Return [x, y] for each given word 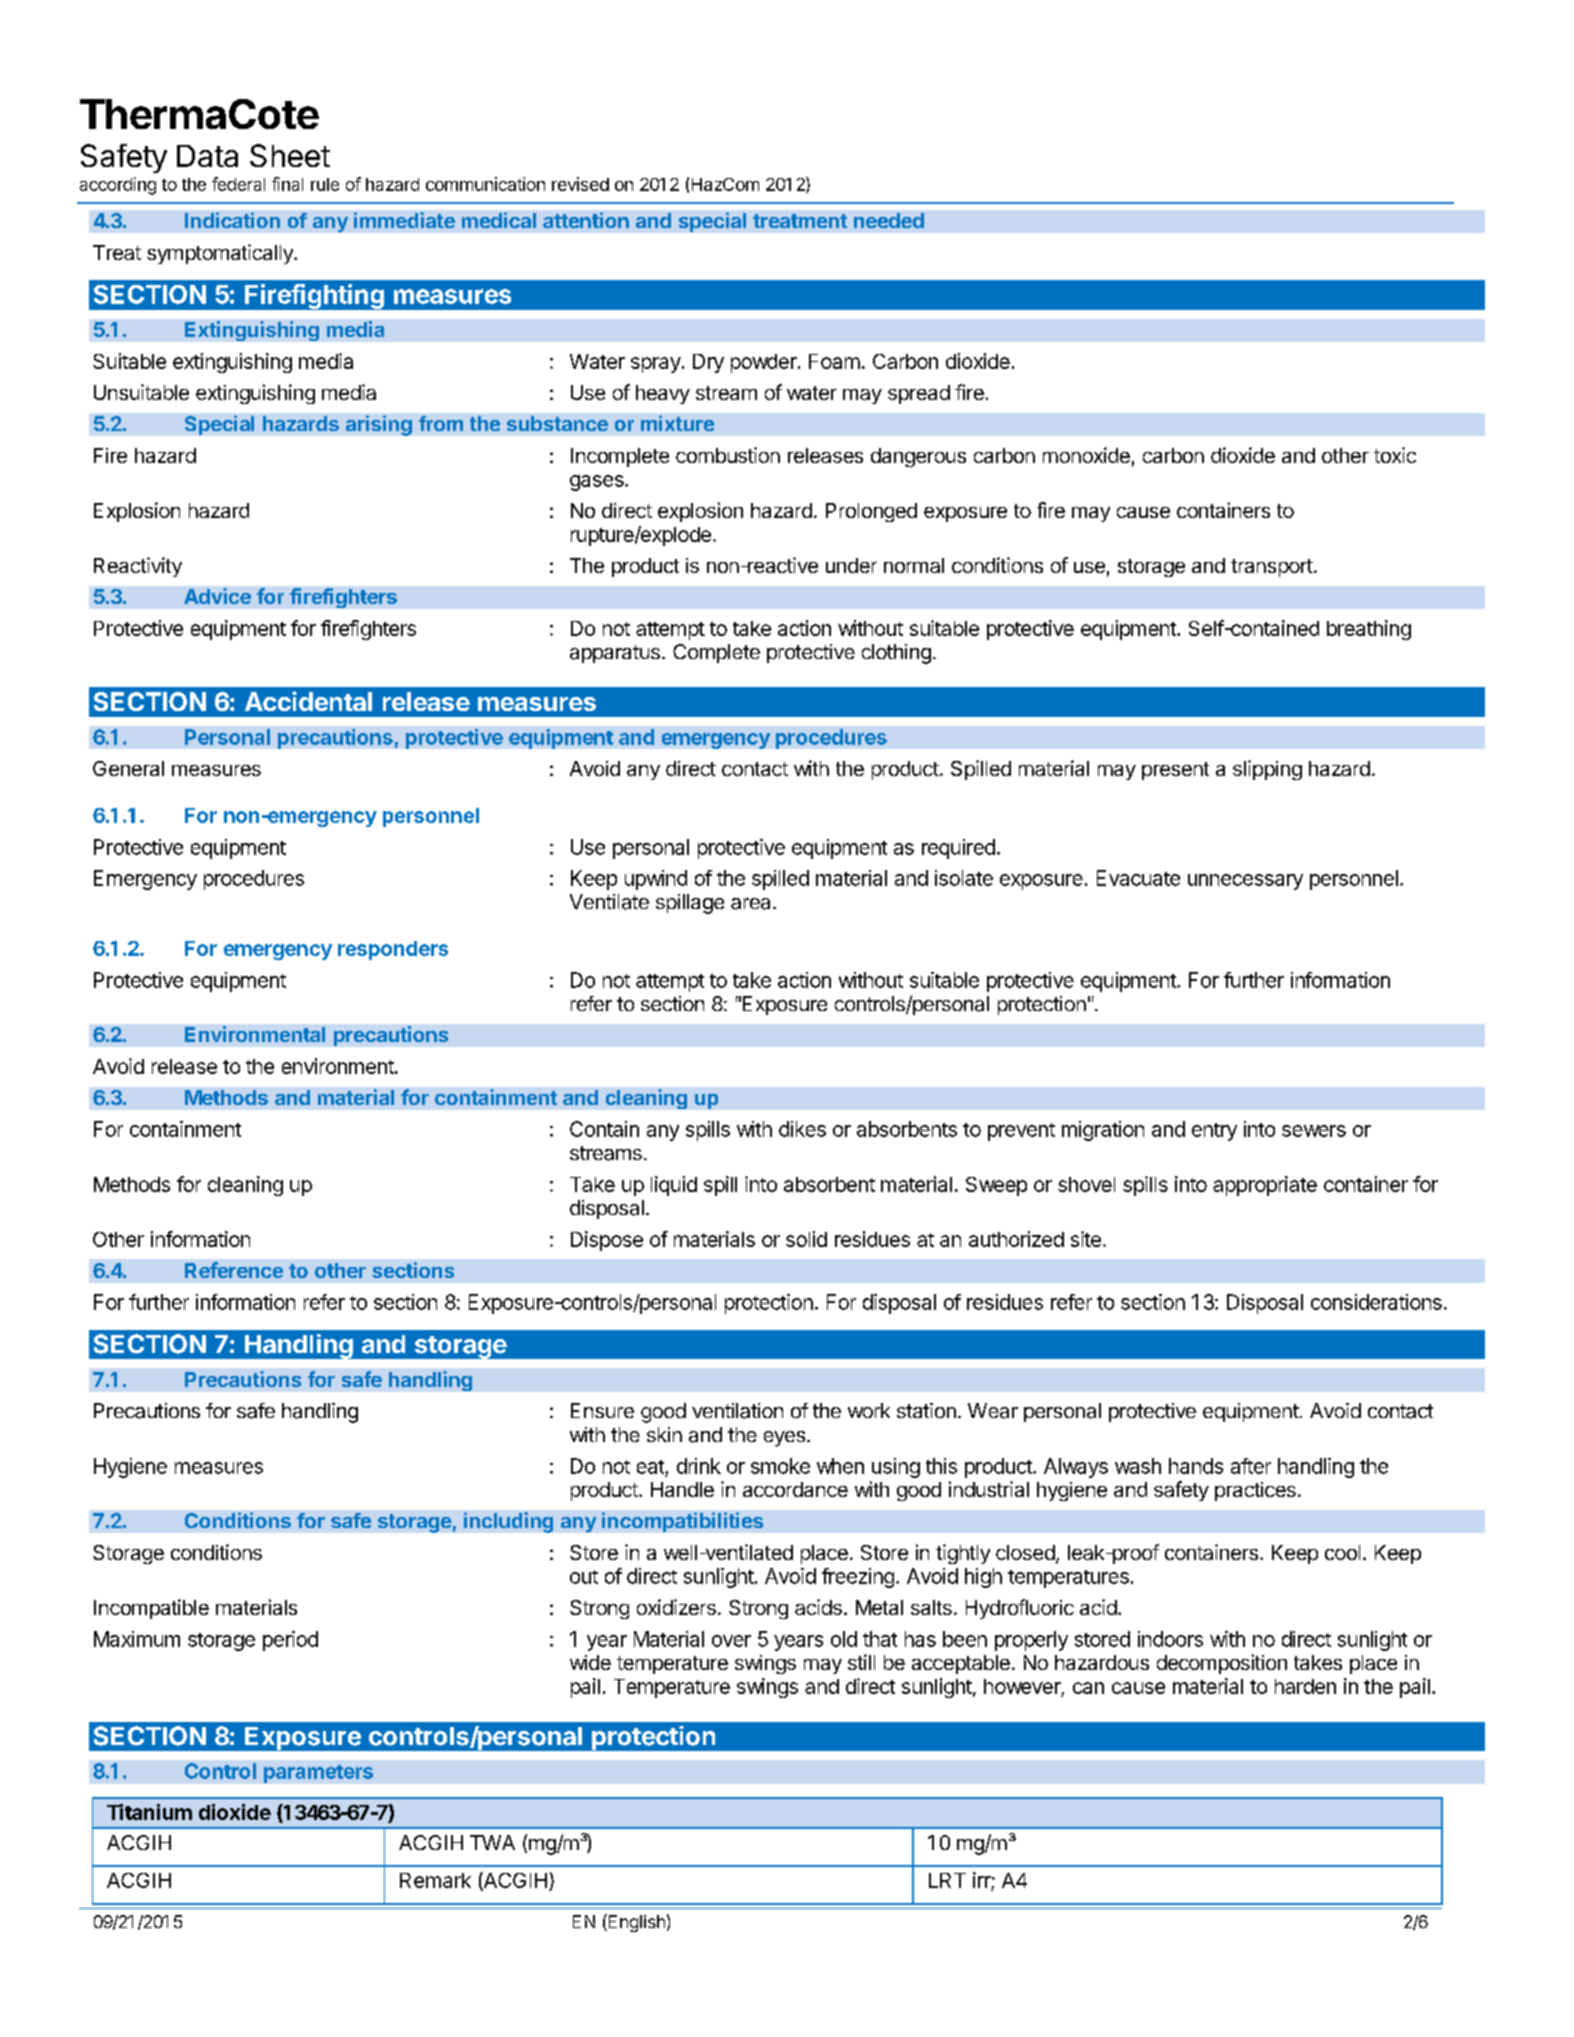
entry [1214, 1132]
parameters [318, 1774]
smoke [780, 1466]
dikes [802, 1129]
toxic [1395, 455]
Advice [217, 596]
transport [1272, 568]
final [287, 184]
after [1251, 1466]
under [851, 565]
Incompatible [151, 1609]
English [635, 1923]
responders [393, 950]
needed [889, 220]
